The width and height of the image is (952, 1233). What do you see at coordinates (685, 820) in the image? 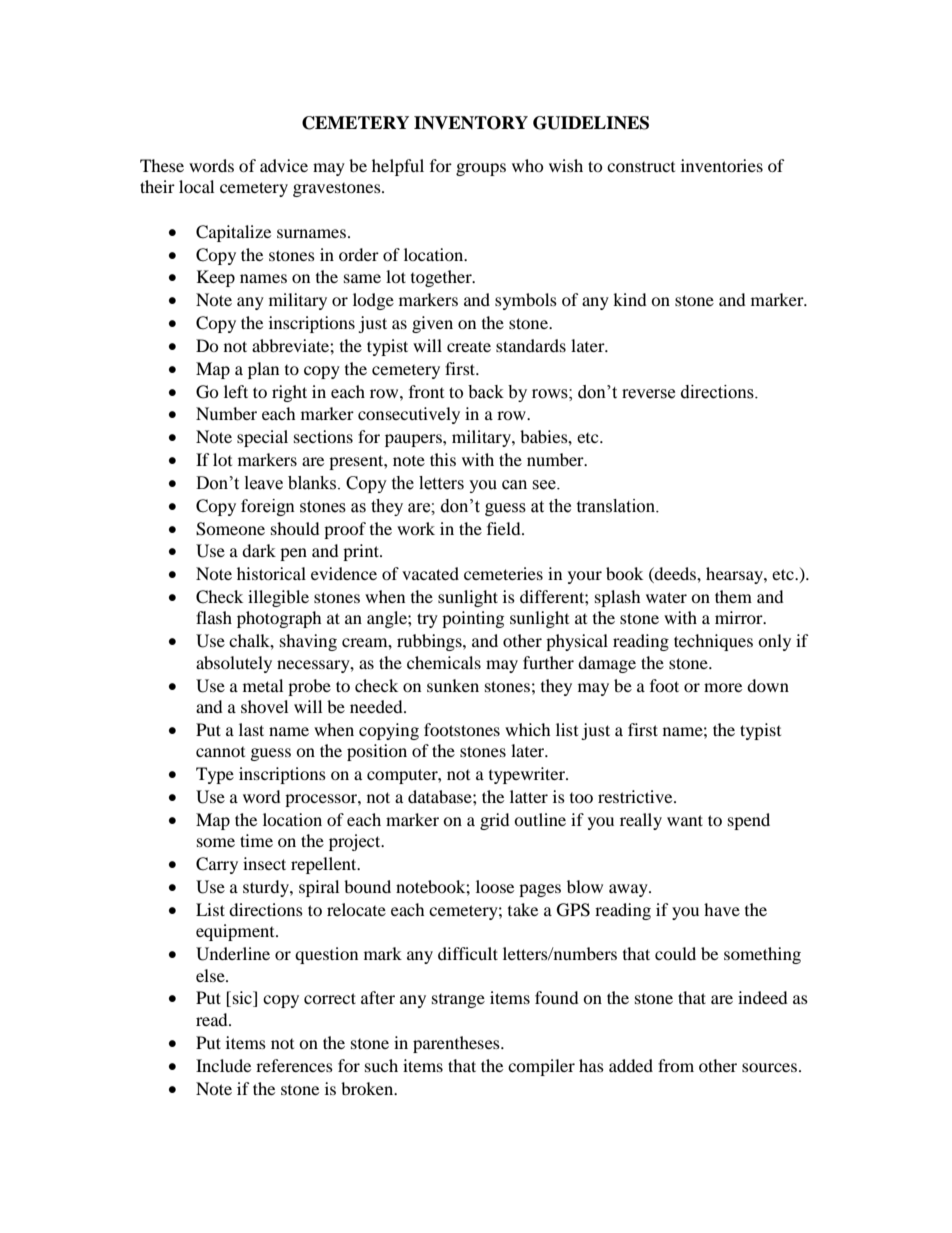
I see `want` at bounding box center [685, 820].
